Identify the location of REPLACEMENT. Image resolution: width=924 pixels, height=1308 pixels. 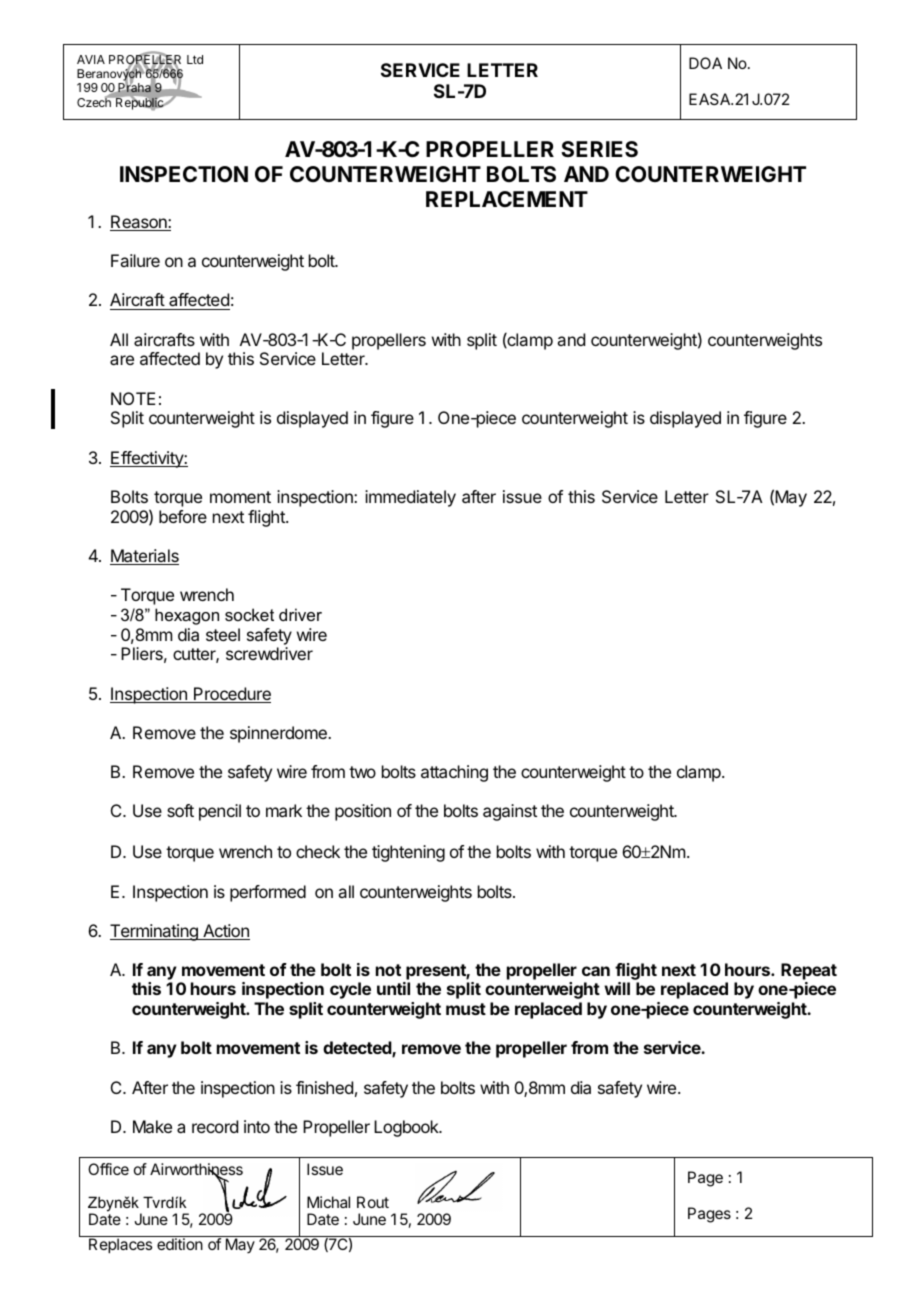
(507, 199).
